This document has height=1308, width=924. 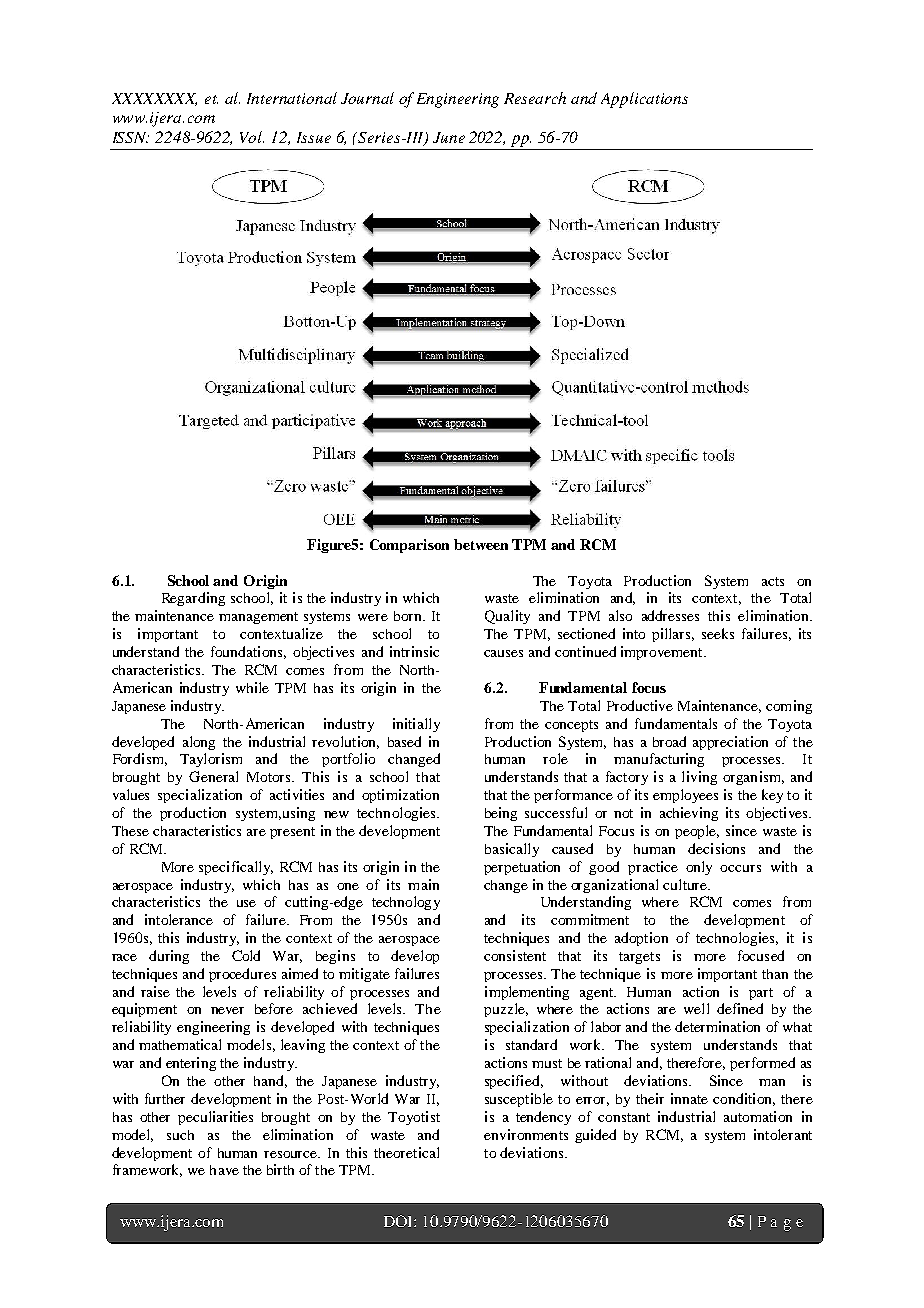 What do you see at coordinates (406, 1152) in the document?
I see `theoretical` at bounding box center [406, 1152].
